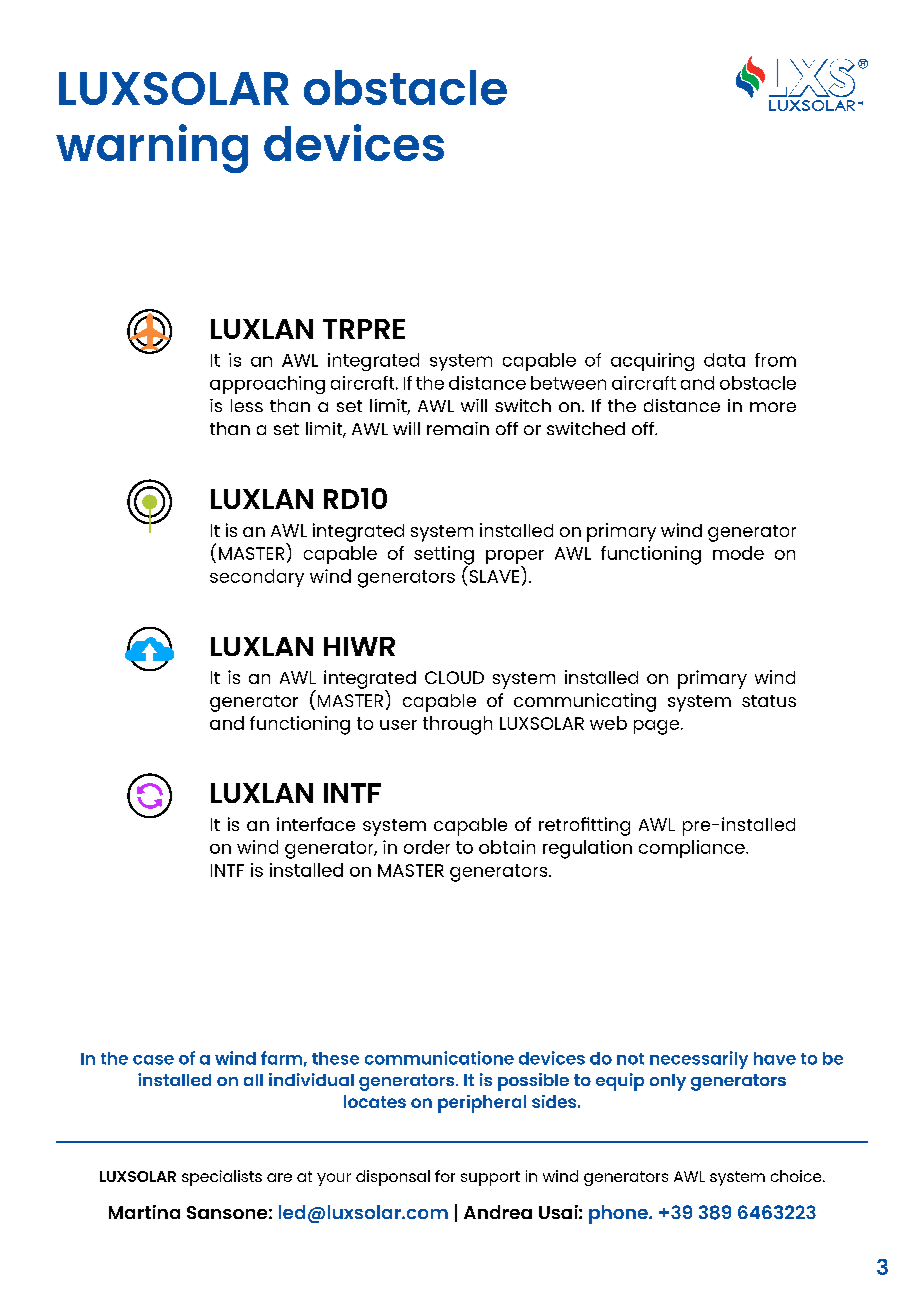  Describe the element at coordinates (257, 578) in the screenshot. I see `secondary` at that location.
